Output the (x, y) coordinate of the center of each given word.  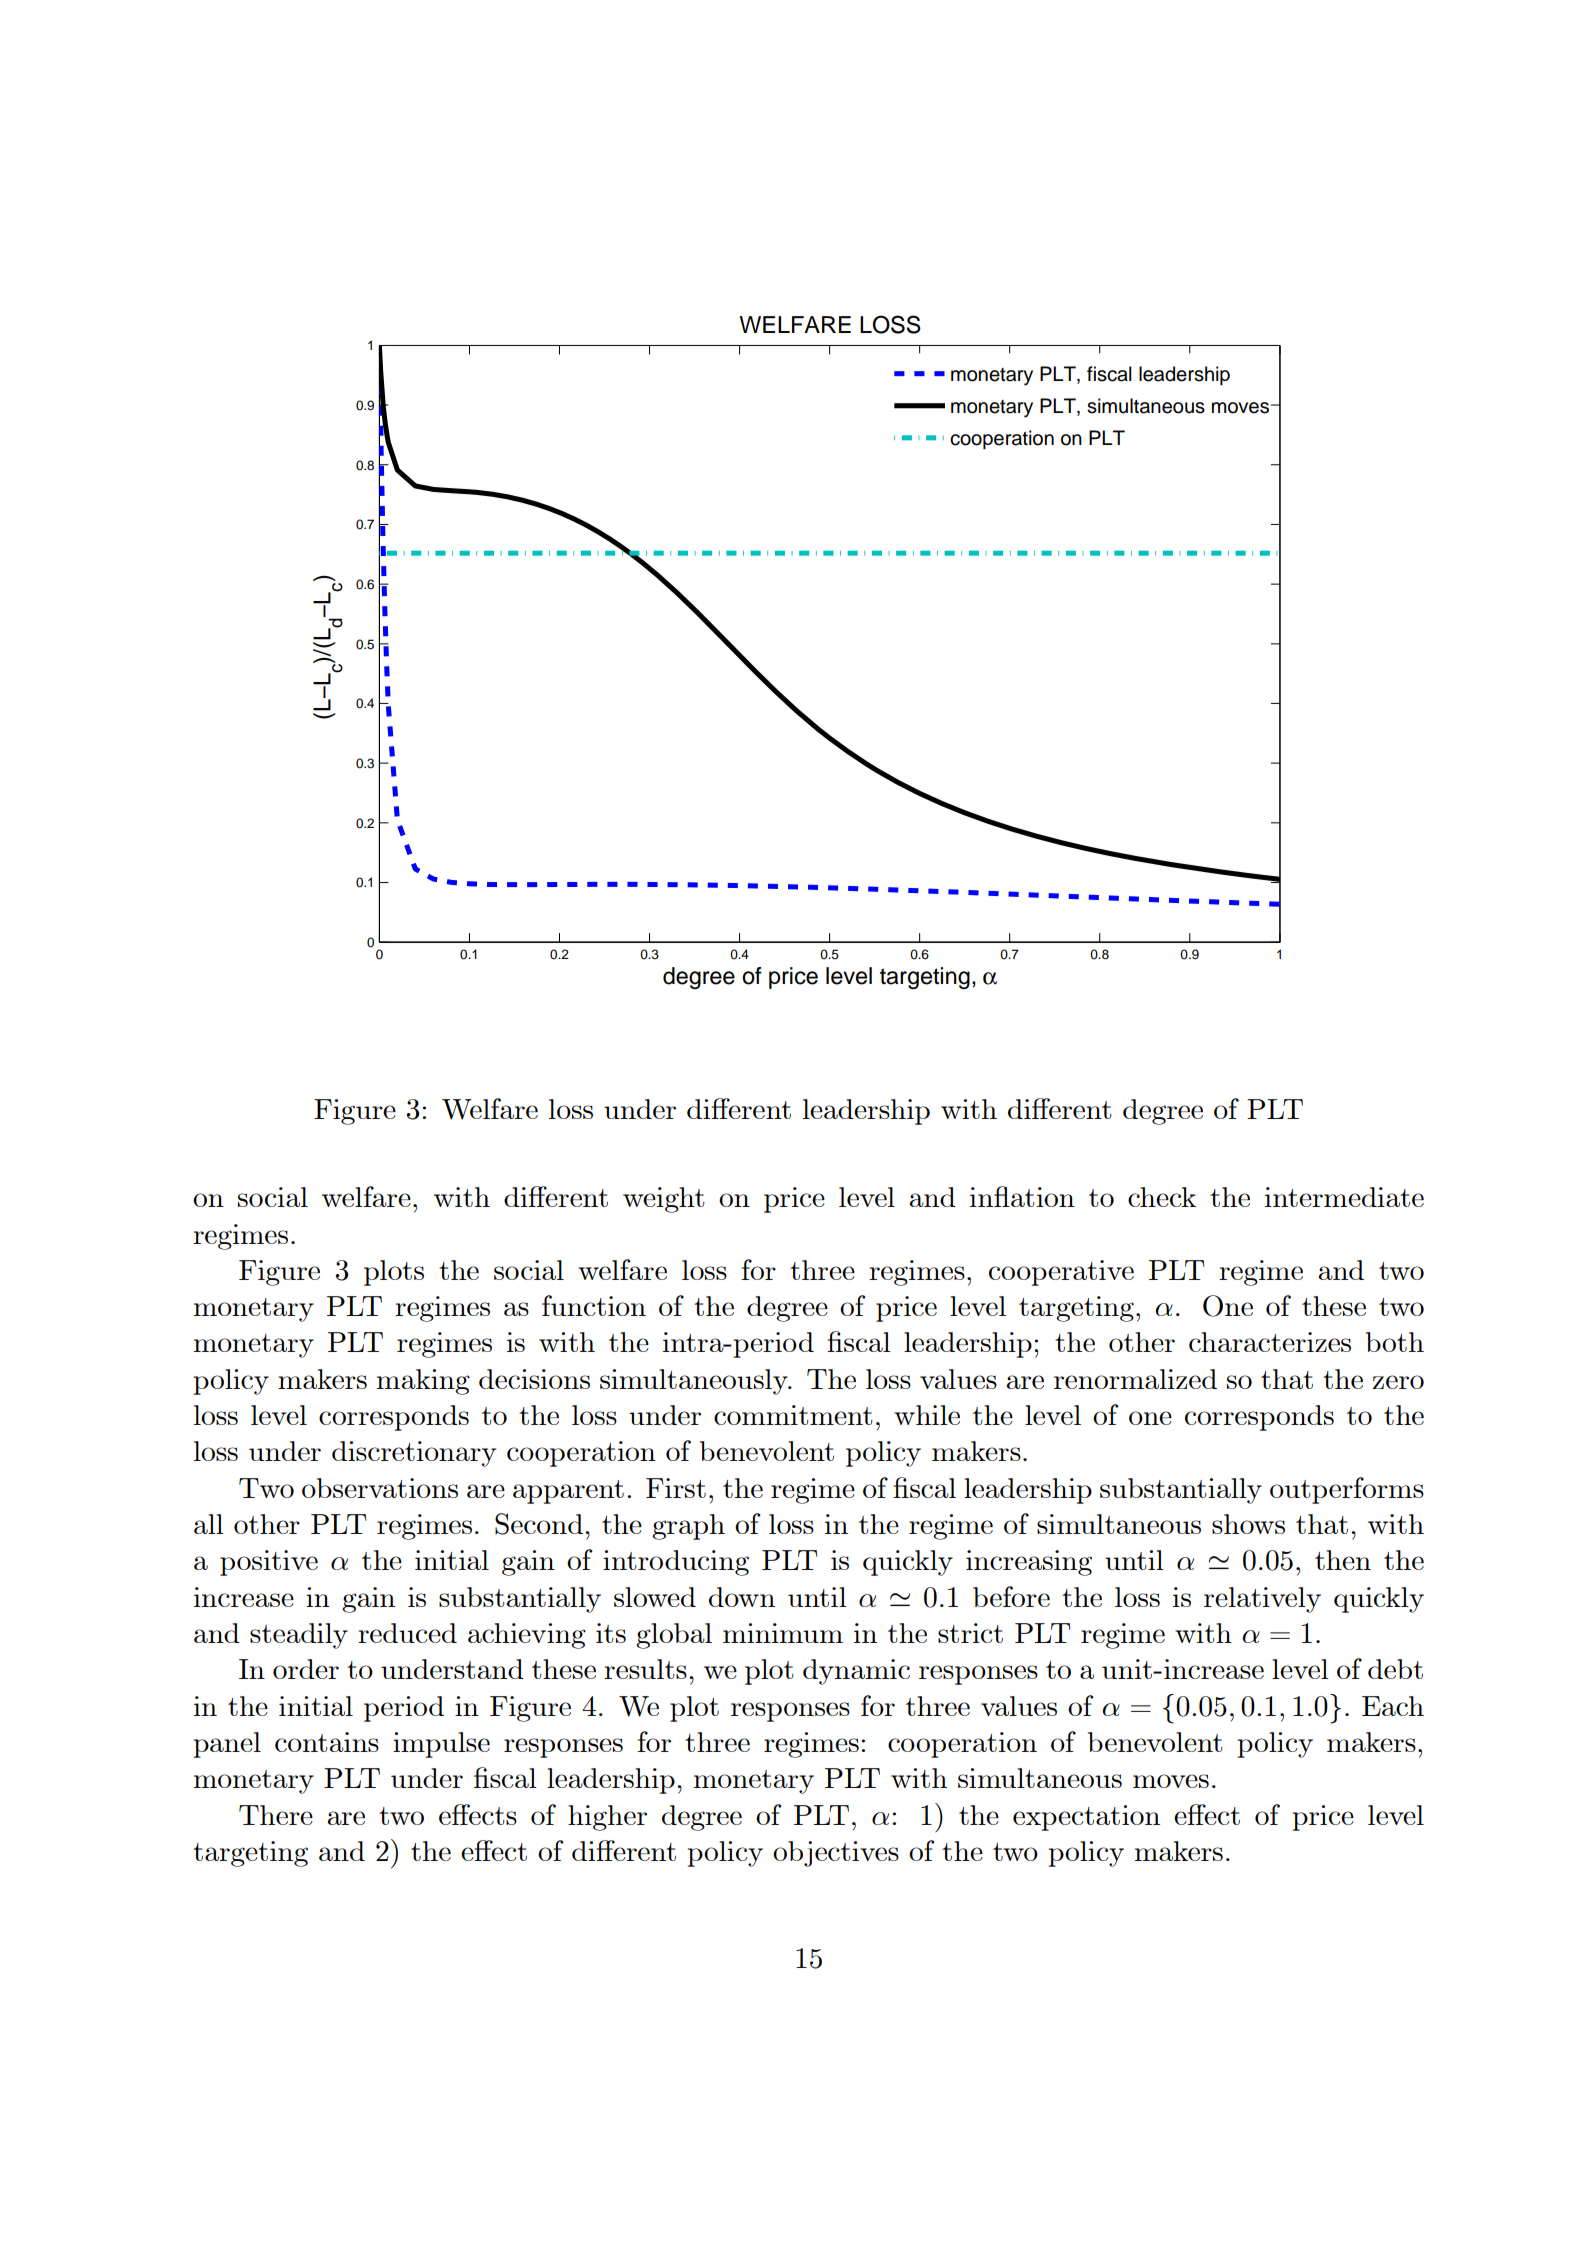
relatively (1262, 1600)
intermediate (1344, 1197)
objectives (836, 1854)
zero (1398, 1382)
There (276, 1815)
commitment (793, 1415)
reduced (407, 1633)
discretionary (414, 1454)
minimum (783, 1633)
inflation (1022, 1196)
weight (664, 1200)
